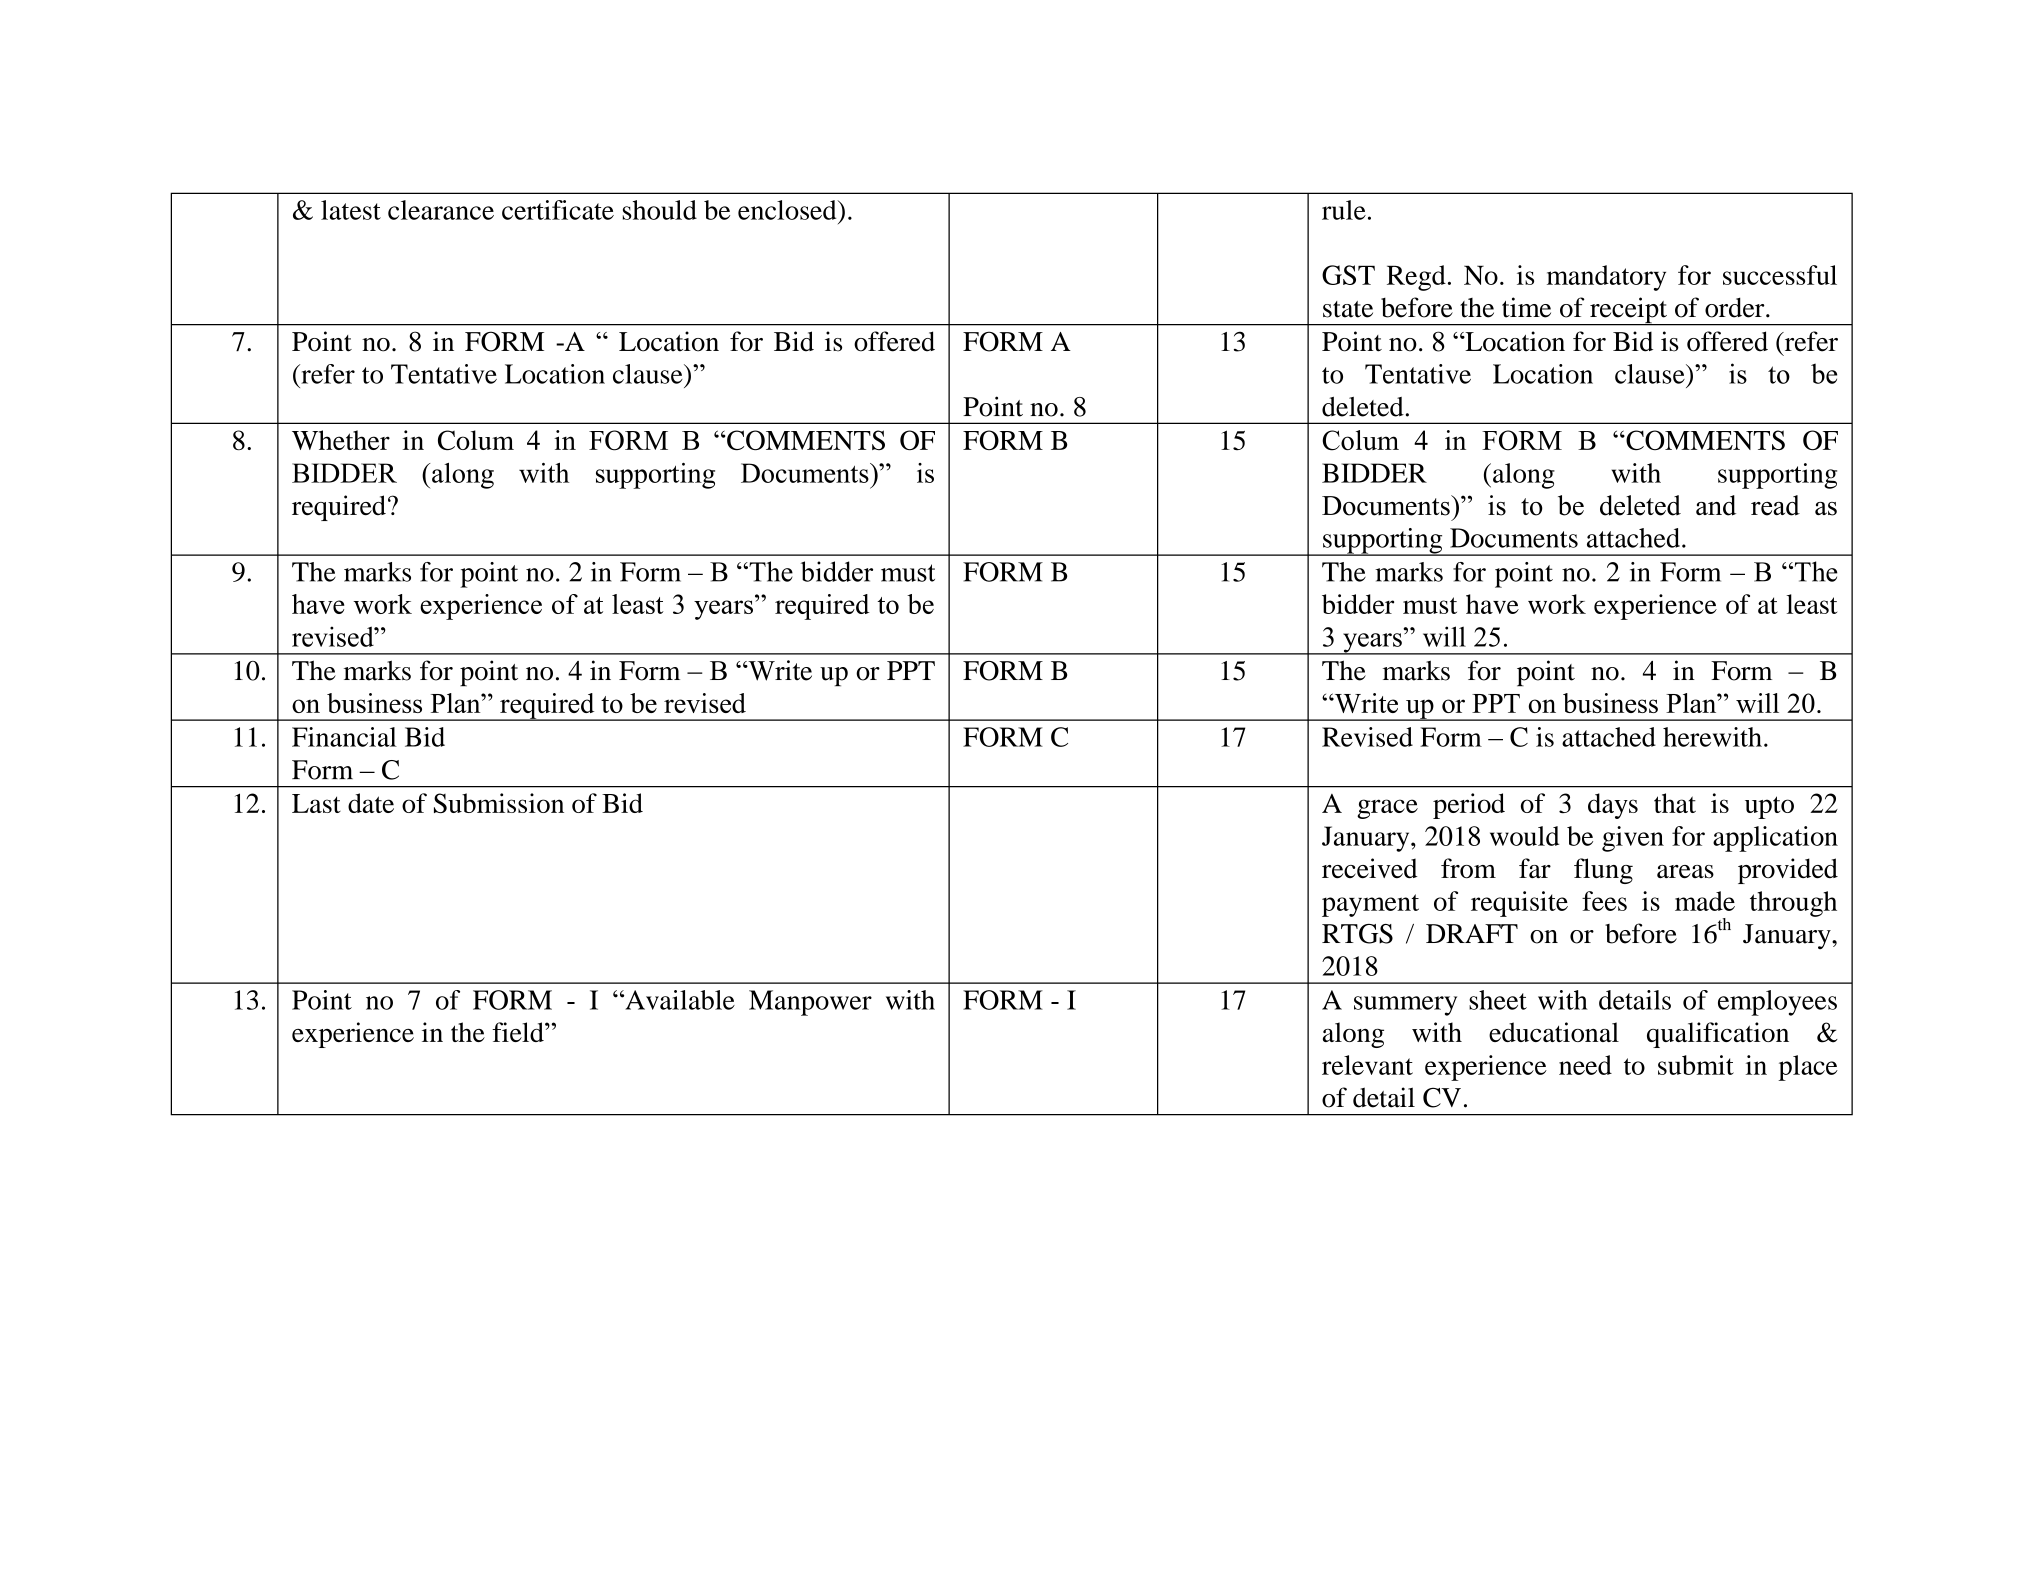 The width and height of the screenshot is (2037, 1574). What do you see at coordinates (441, 210) in the screenshot?
I see `clearance` at bounding box center [441, 210].
